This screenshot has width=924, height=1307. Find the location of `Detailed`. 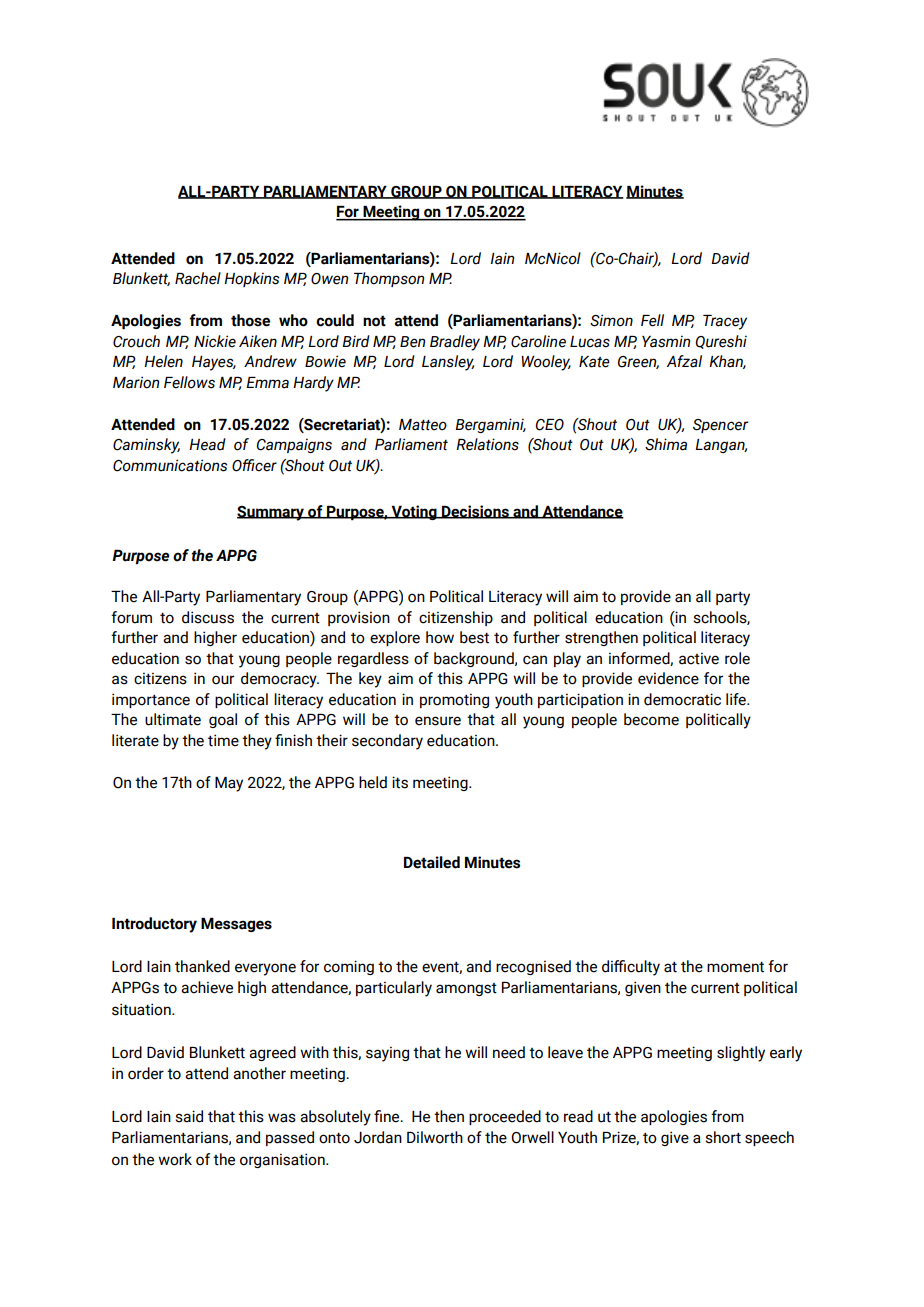

Detailed is located at coordinates (432, 862).
